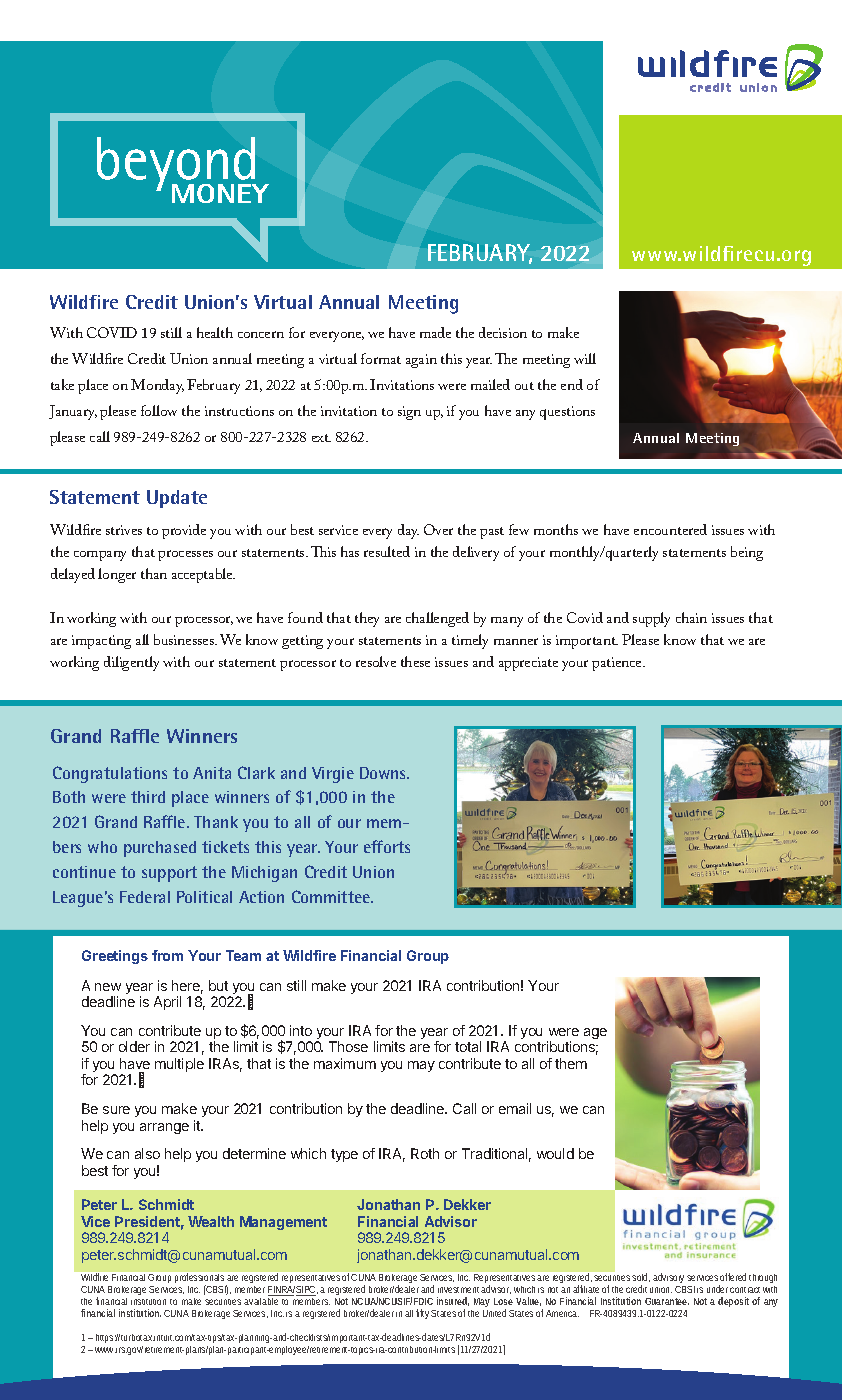  Describe the element at coordinates (157, 386) in the image. I see `Monday` at that location.
